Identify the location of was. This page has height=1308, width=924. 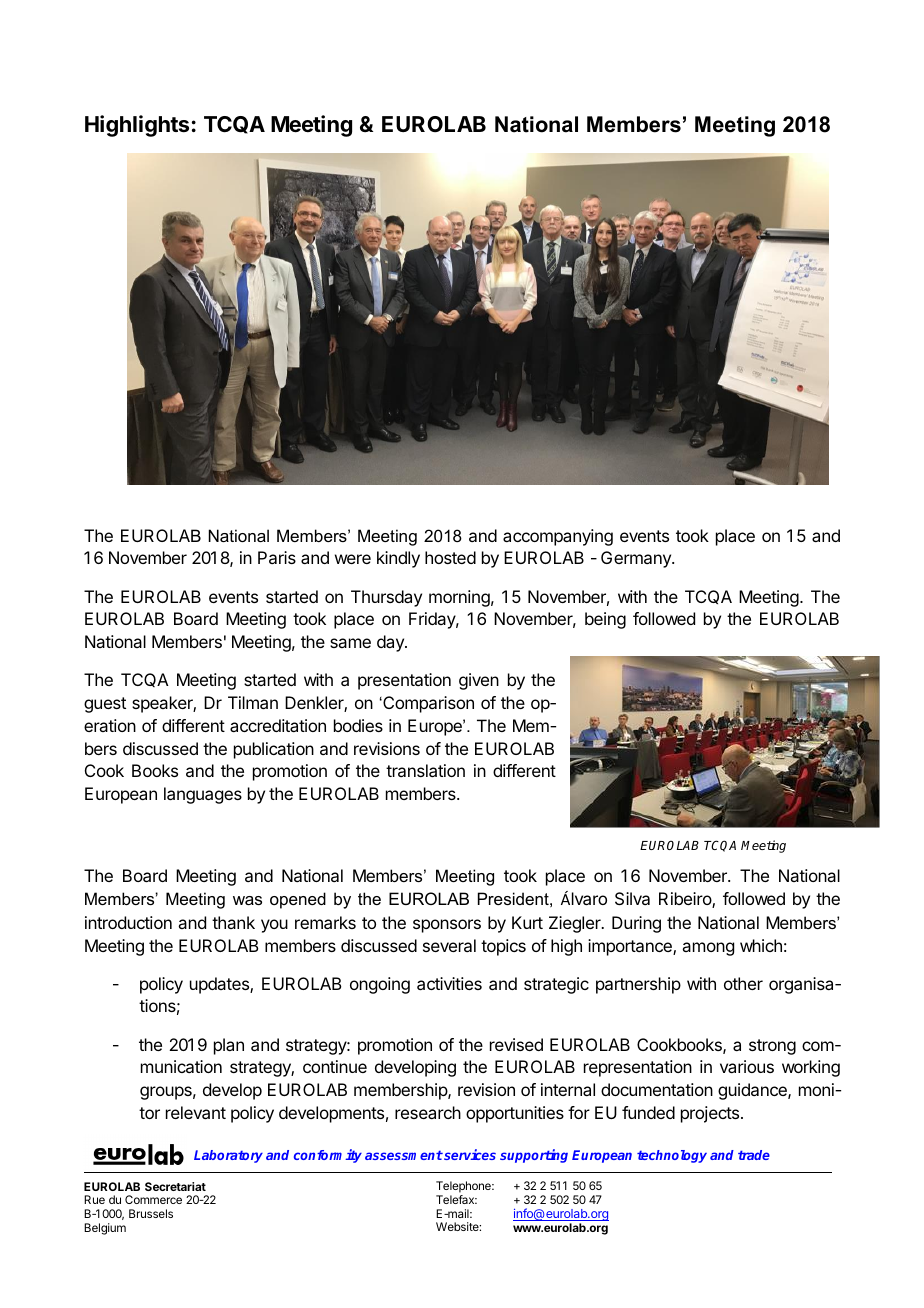
(247, 900).
